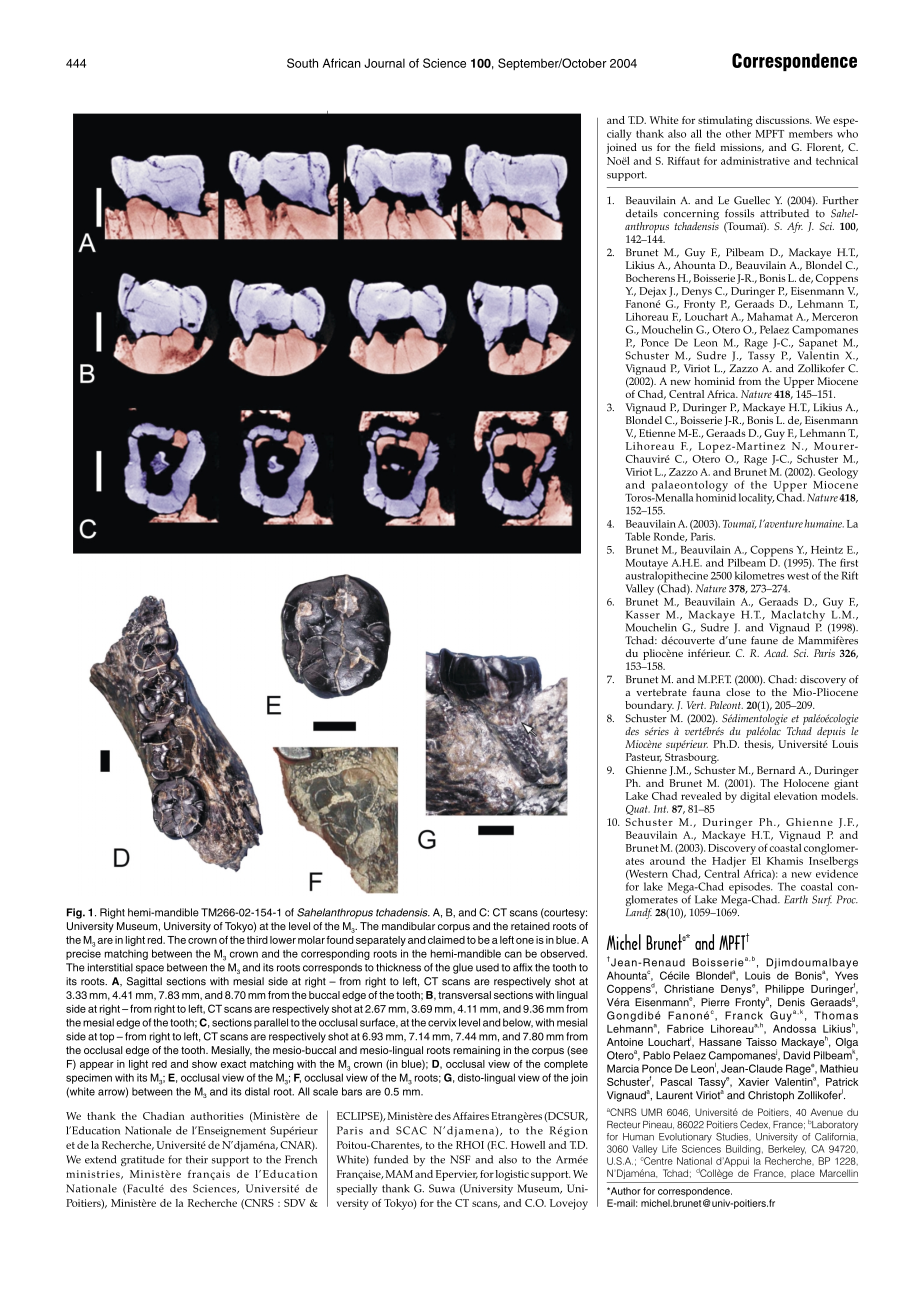  What do you see at coordinates (257, 940) in the image?
I see `third` at bounding box center [257, 940].
